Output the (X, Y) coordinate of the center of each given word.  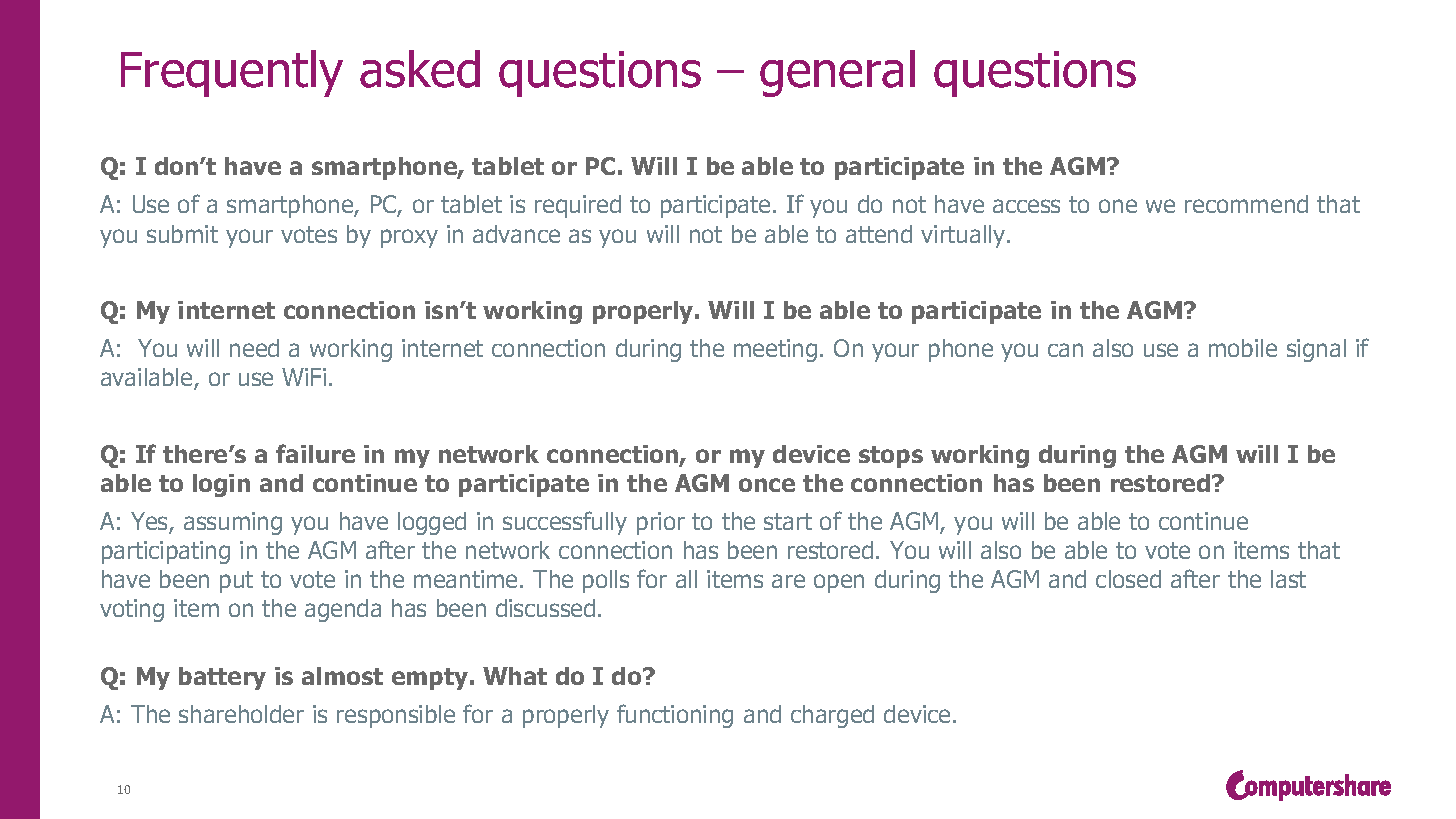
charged (832, 716)
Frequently (232, 73)
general (837, 73)
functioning (675, 716)
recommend (1246, 204)
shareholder (241, 714)
